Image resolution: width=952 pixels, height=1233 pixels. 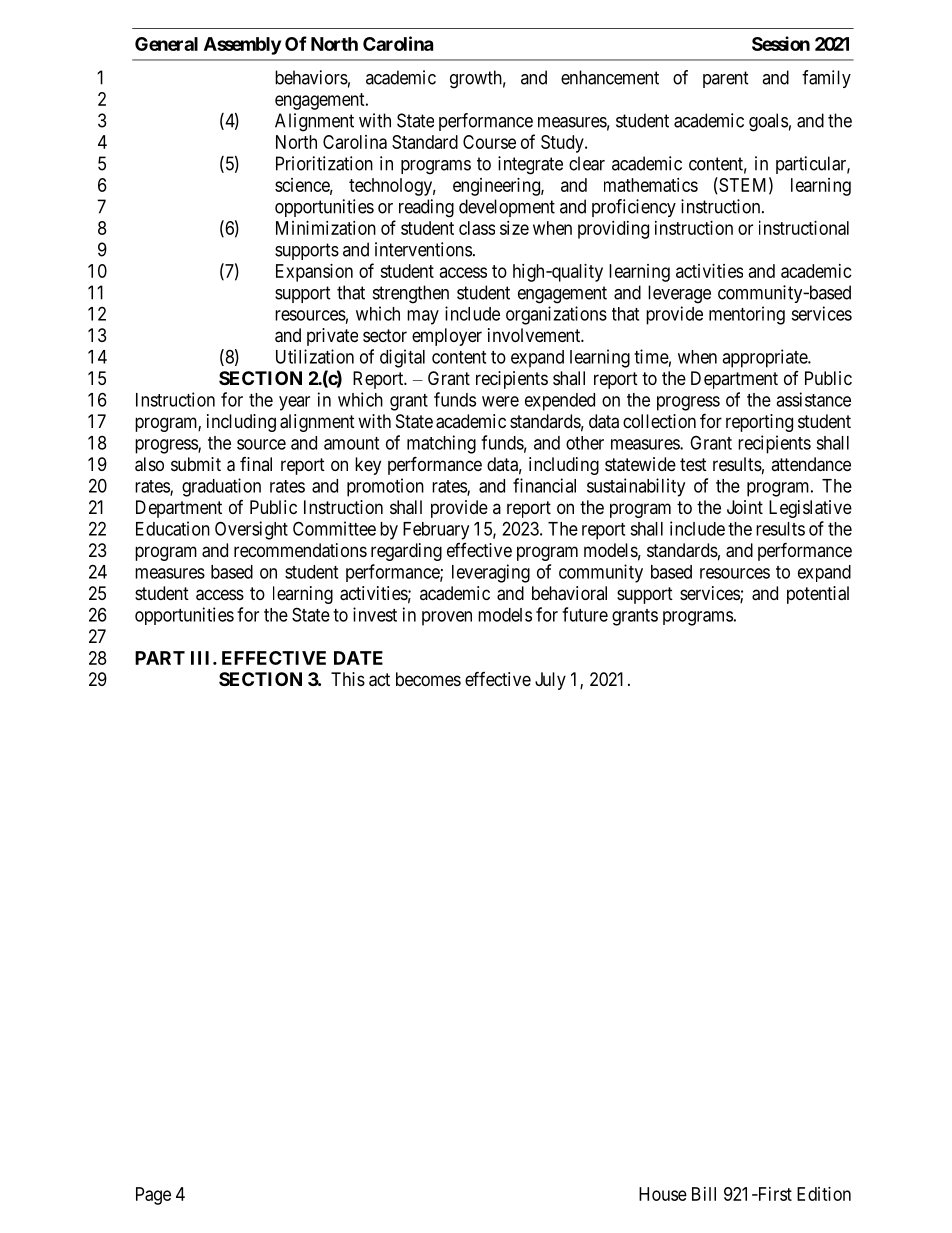 What do you see at coordinates (818, 595) in the screenshot?
I see `potential` at bounding box center [818, 595].
